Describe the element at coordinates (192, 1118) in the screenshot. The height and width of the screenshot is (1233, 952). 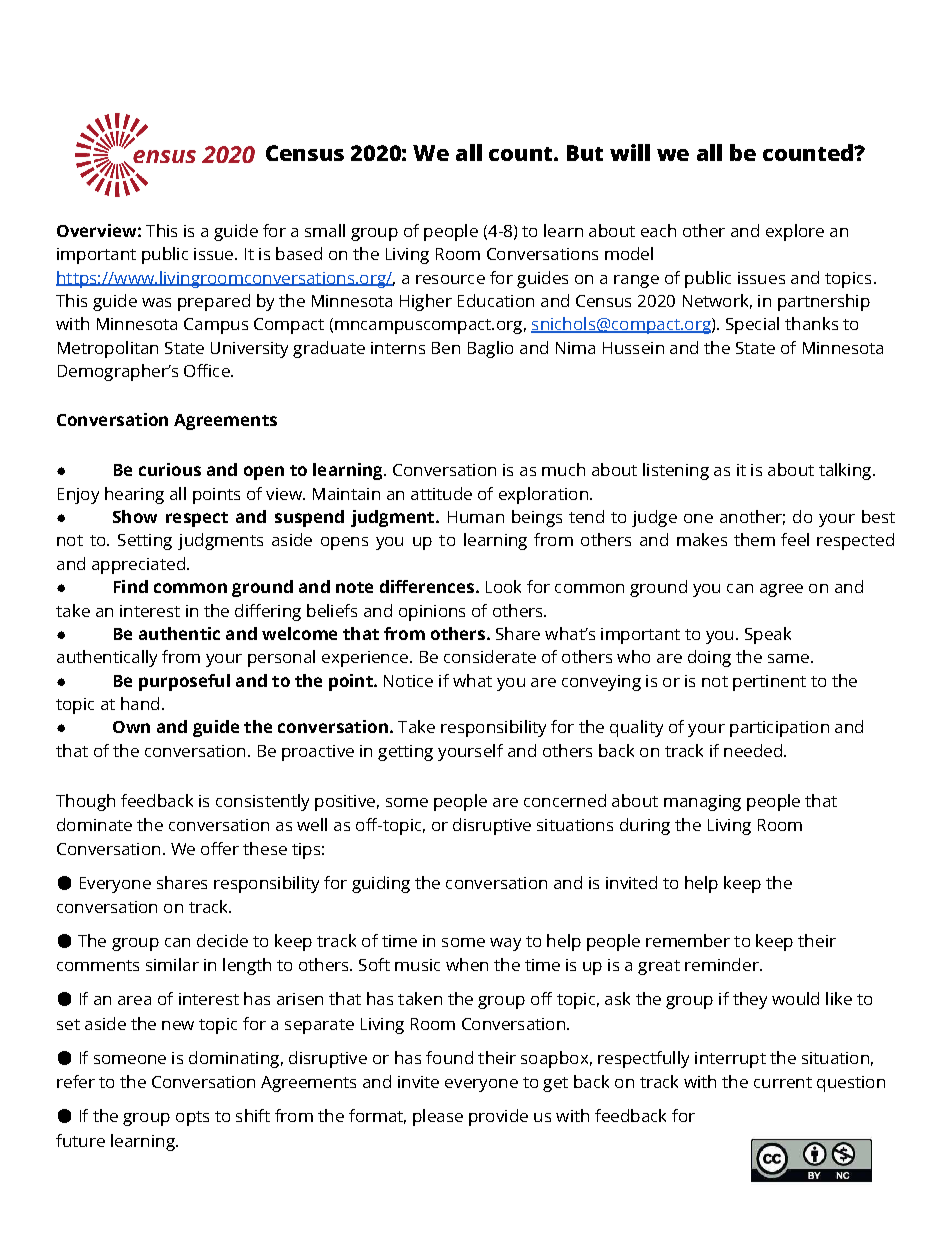
I see `opts` at that location.
